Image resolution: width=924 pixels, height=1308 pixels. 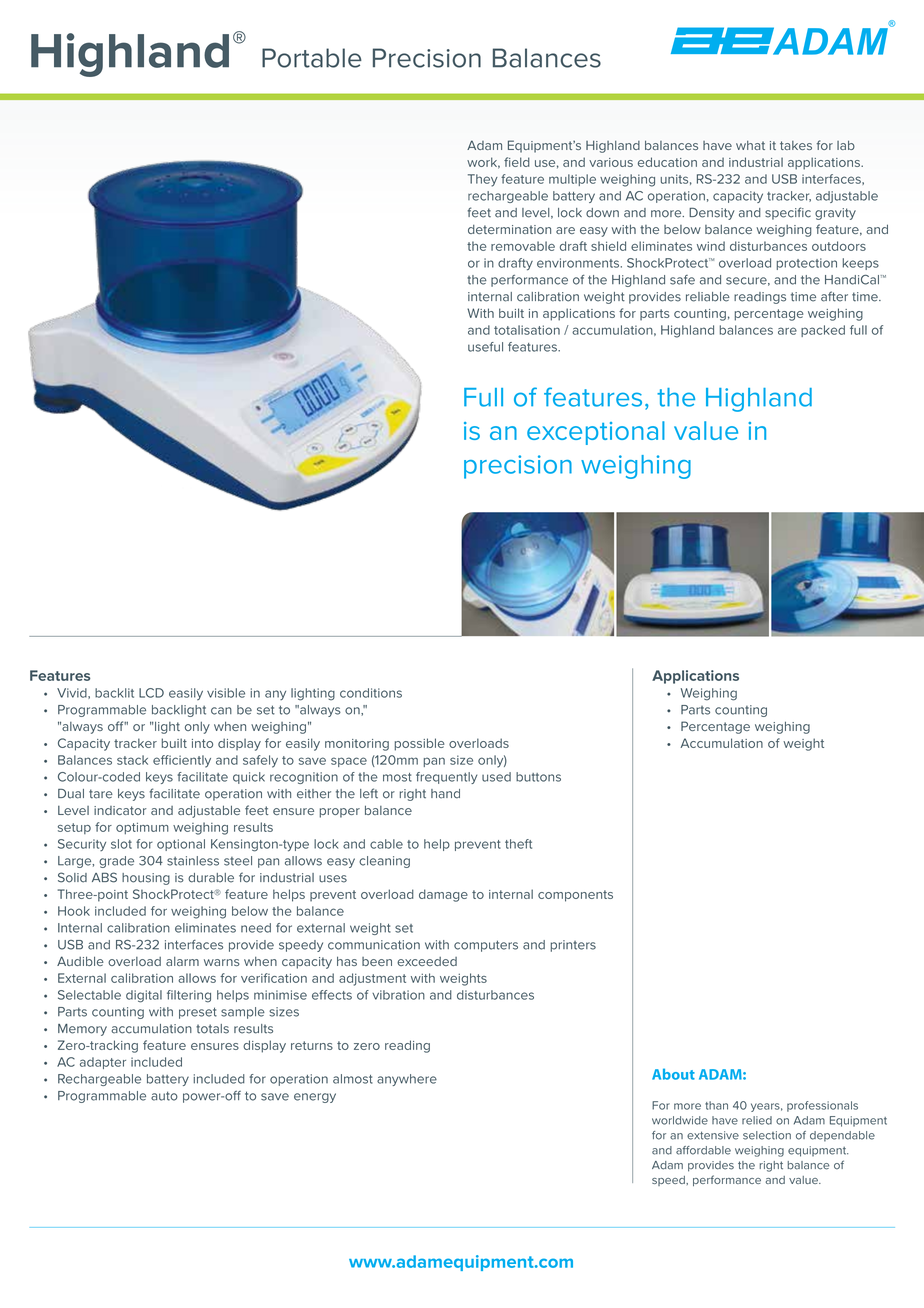 What do you see at coordinates (750, 145) in the document?
I see `what` at bounding box center [750, 145].
